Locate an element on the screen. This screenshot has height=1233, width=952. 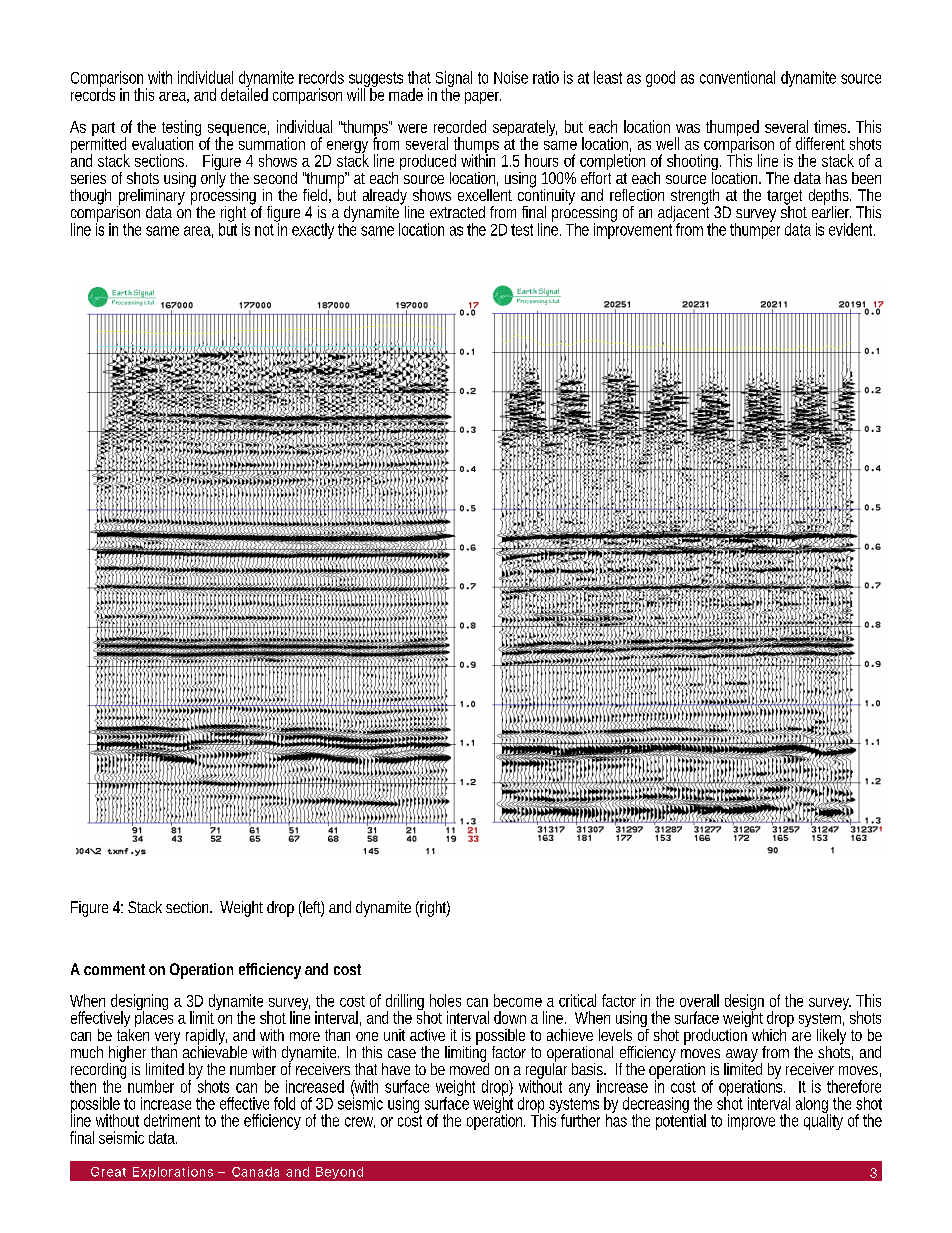
conventional is located at coordinates (737, 77).
